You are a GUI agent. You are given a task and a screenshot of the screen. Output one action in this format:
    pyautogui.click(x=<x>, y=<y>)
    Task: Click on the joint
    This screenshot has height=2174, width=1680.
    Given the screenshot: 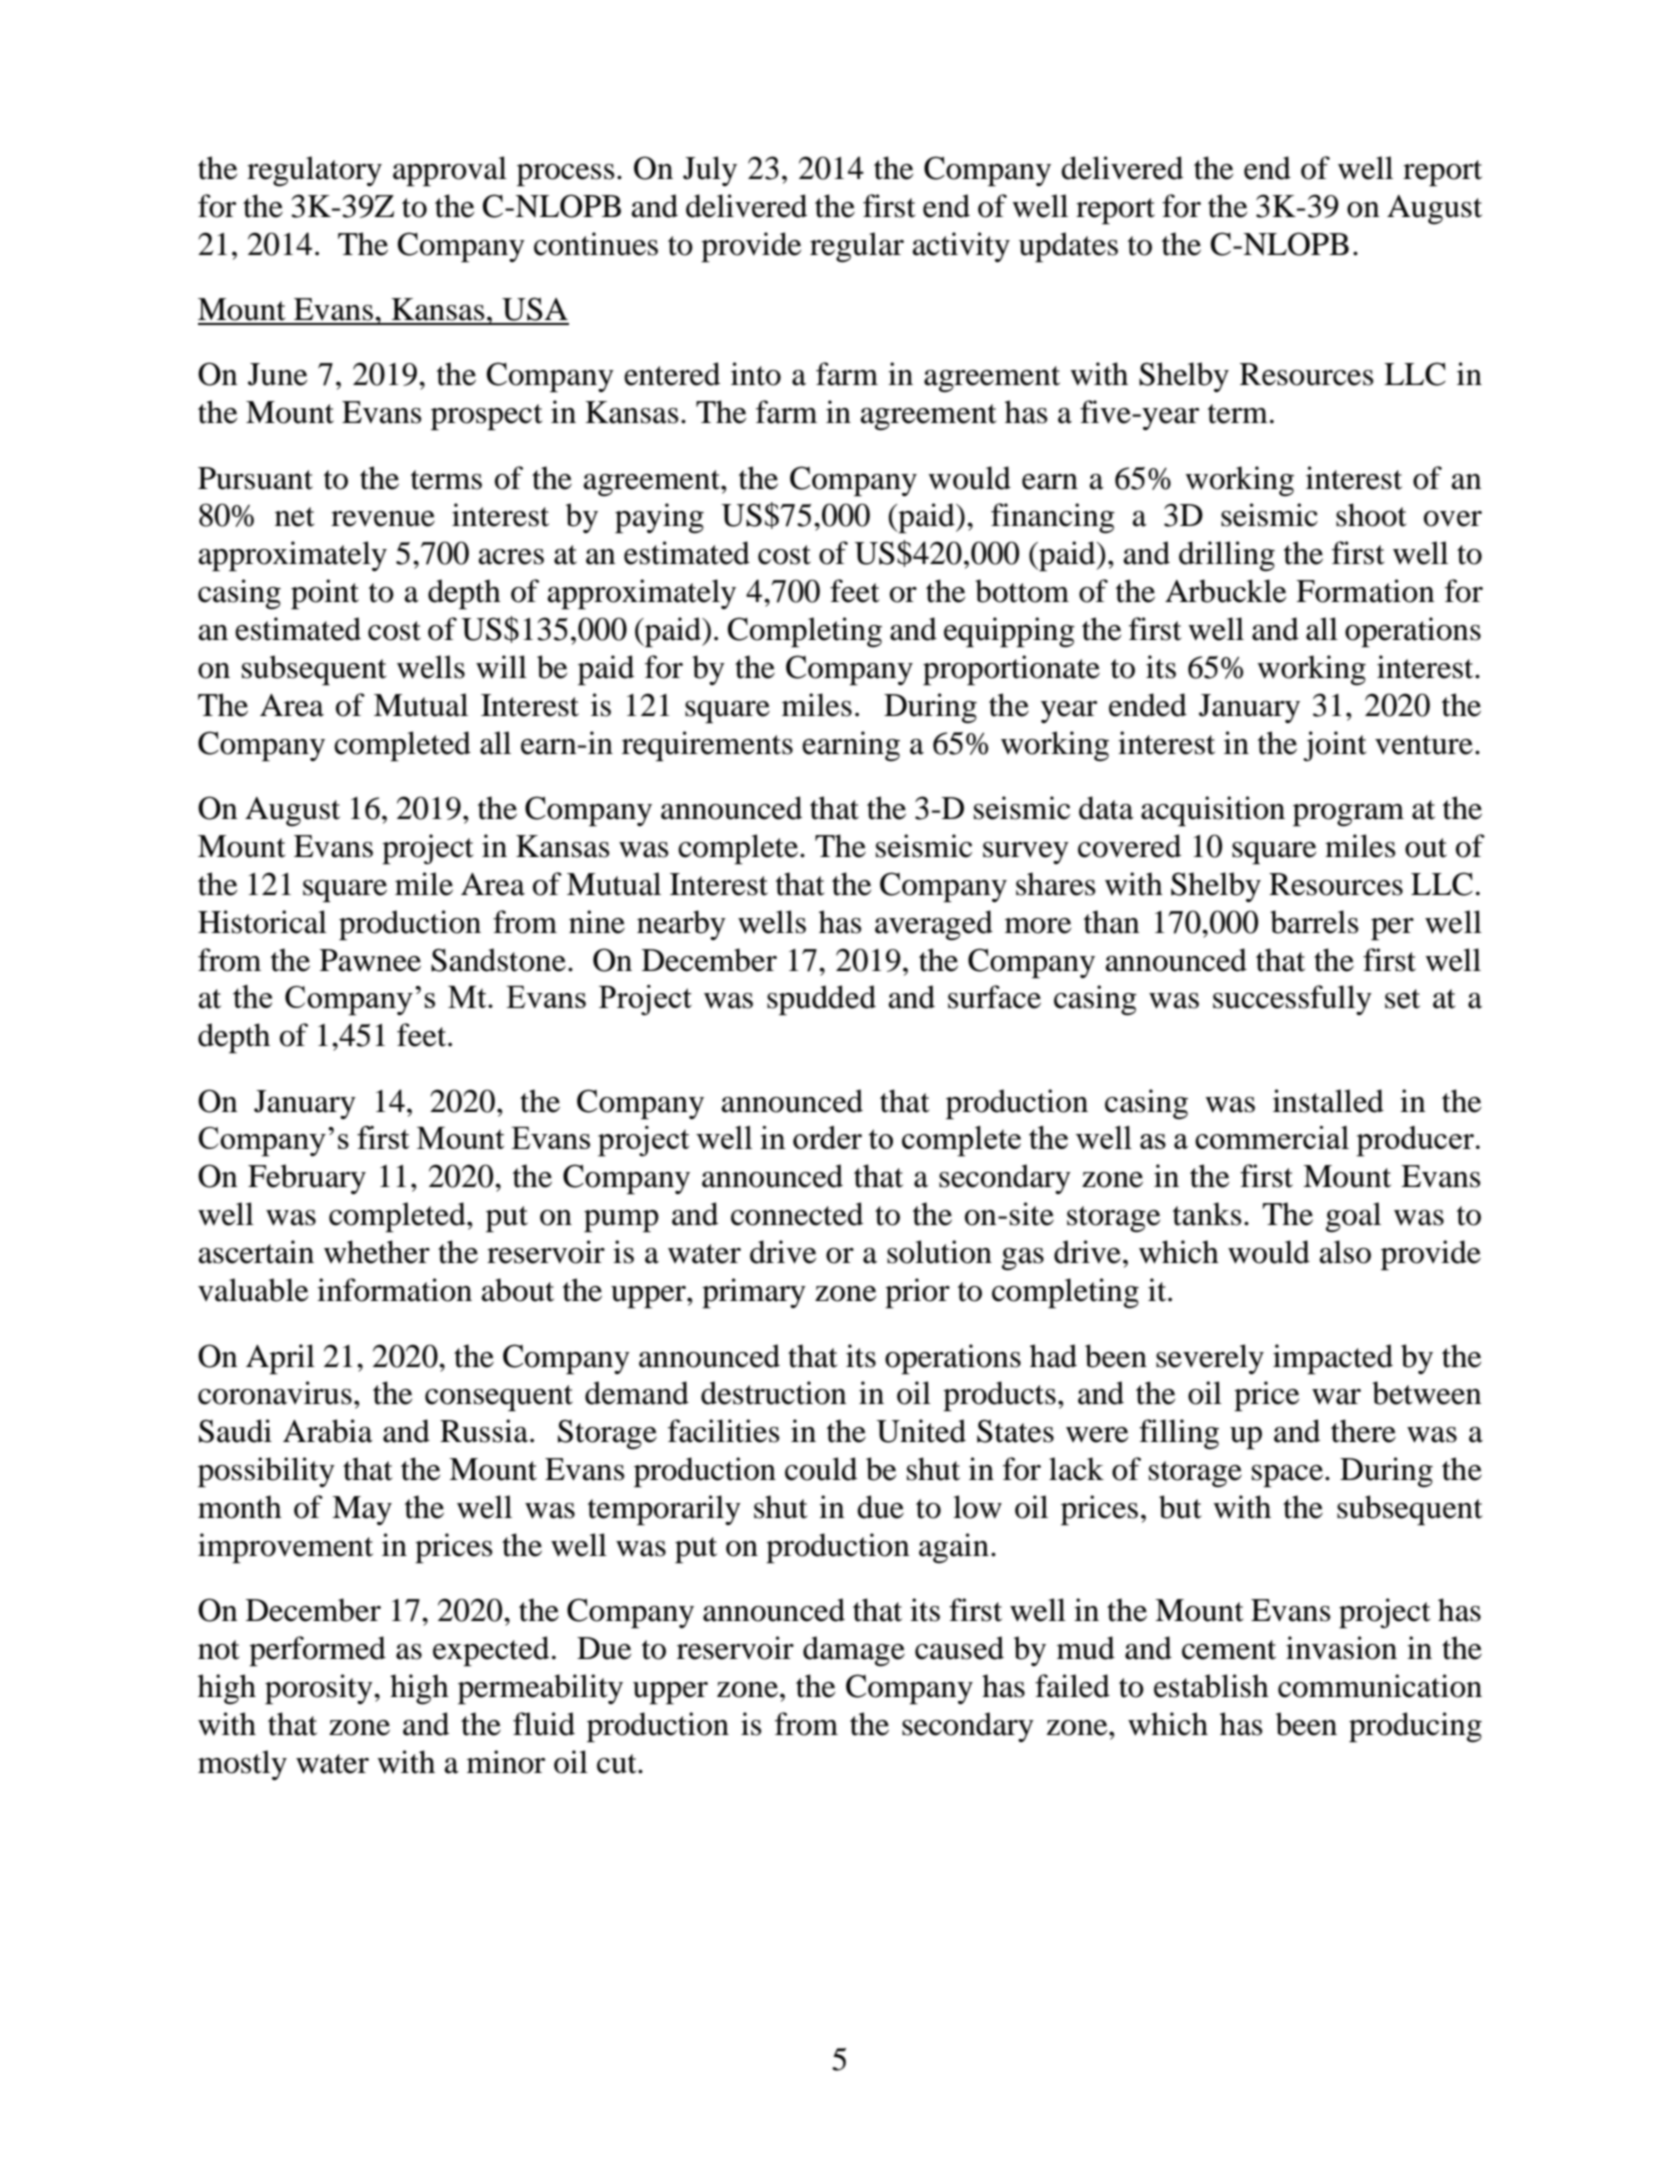 What is the action you would take?
    pyautogui.click(x=1335, y=746)
